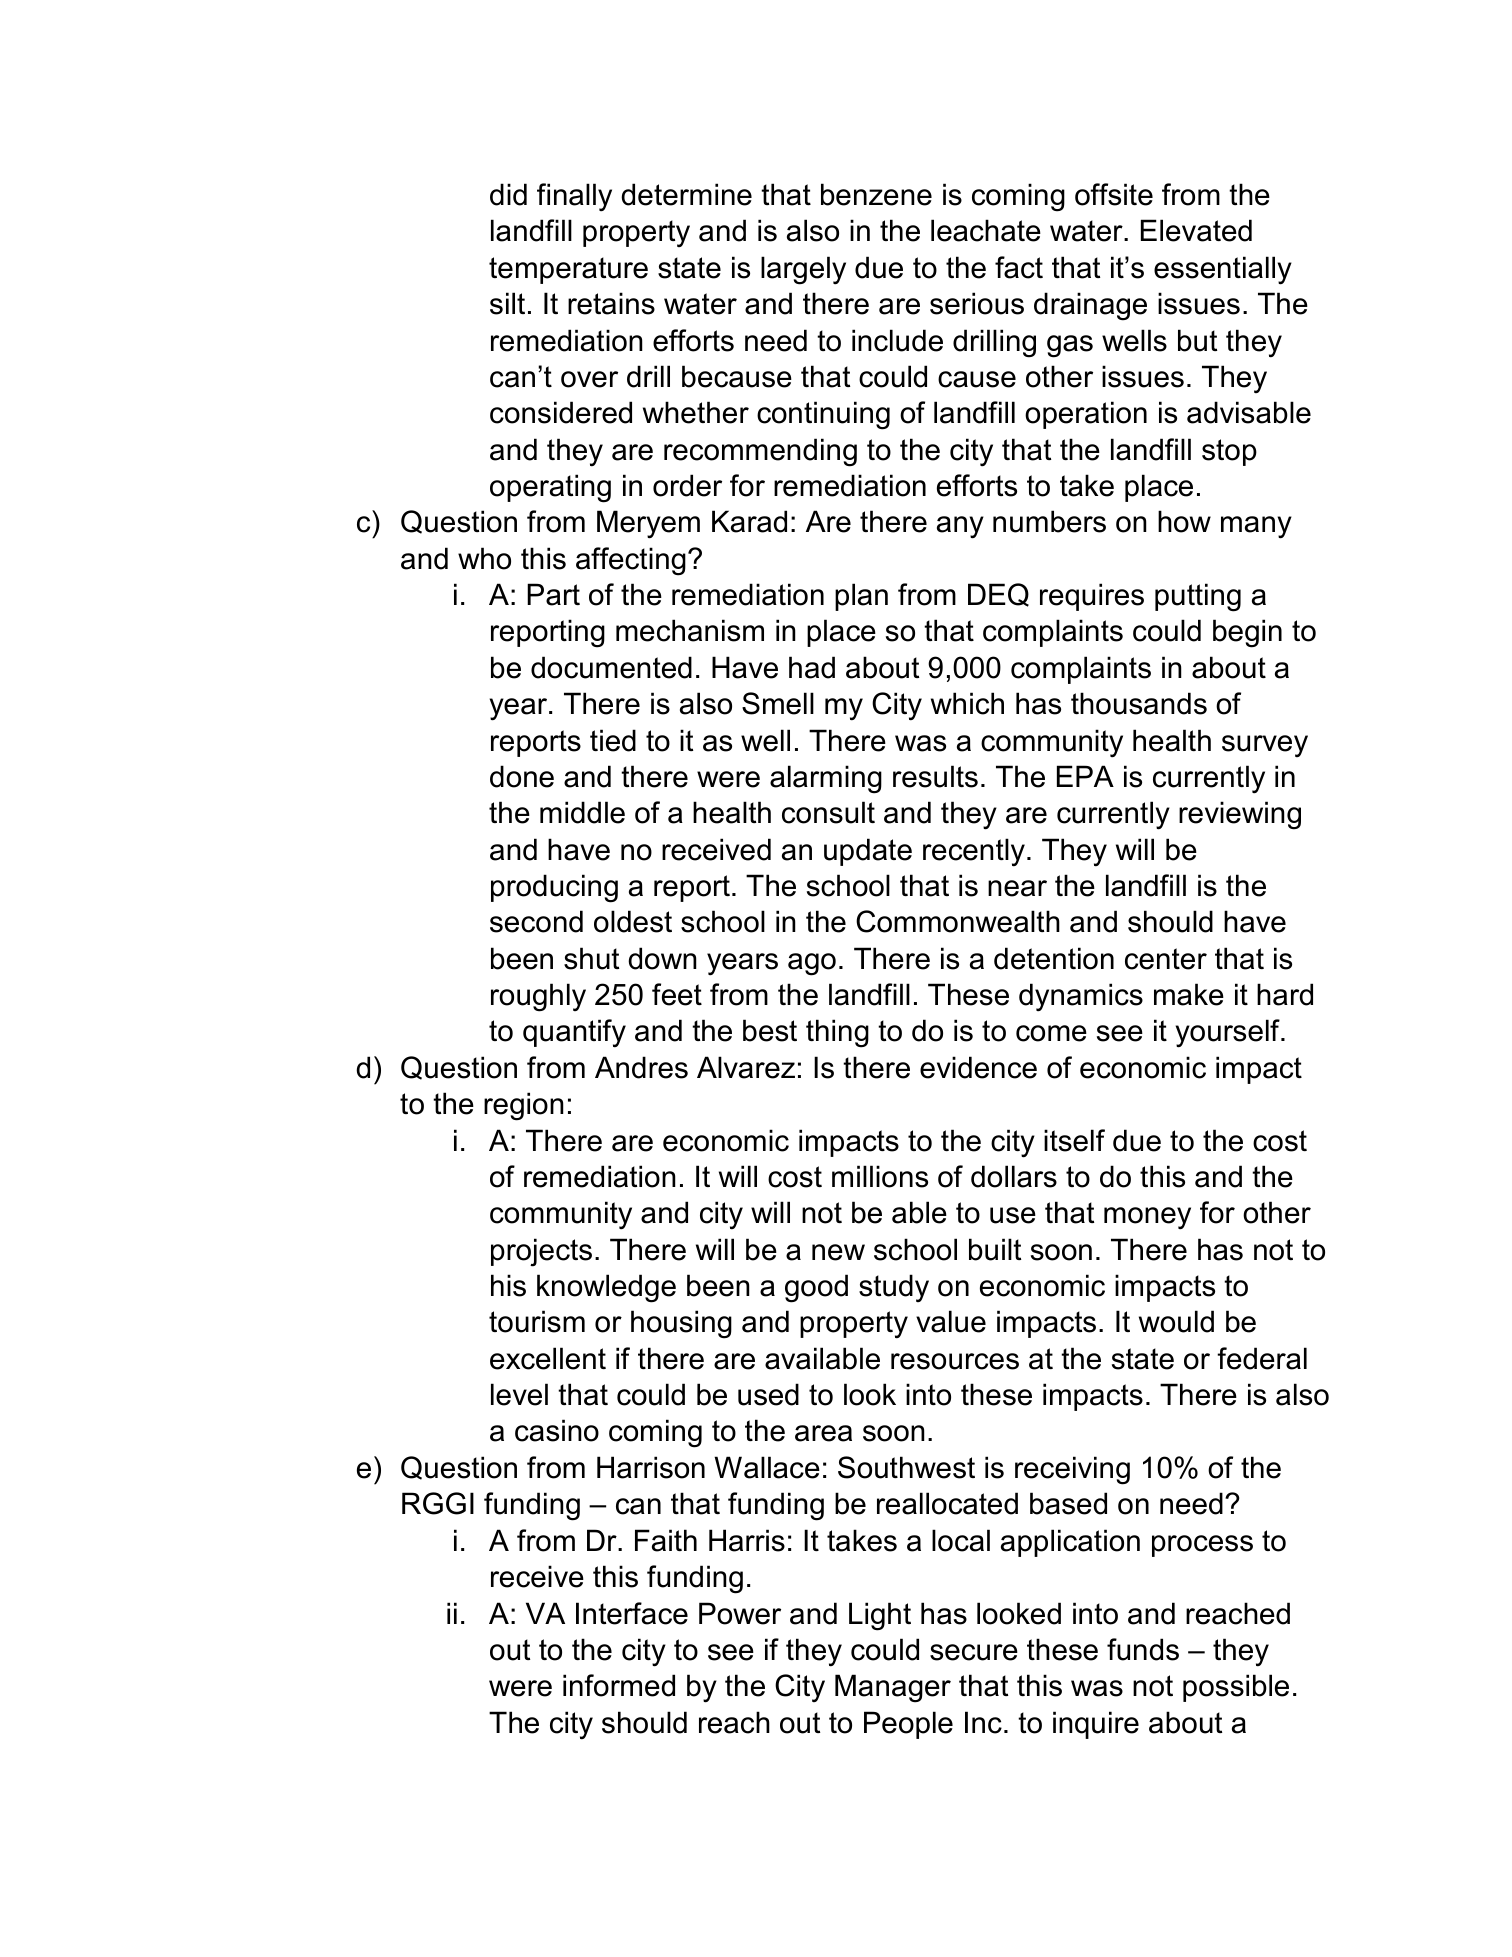  I want to click on Elevated, so click(1196, 230).
